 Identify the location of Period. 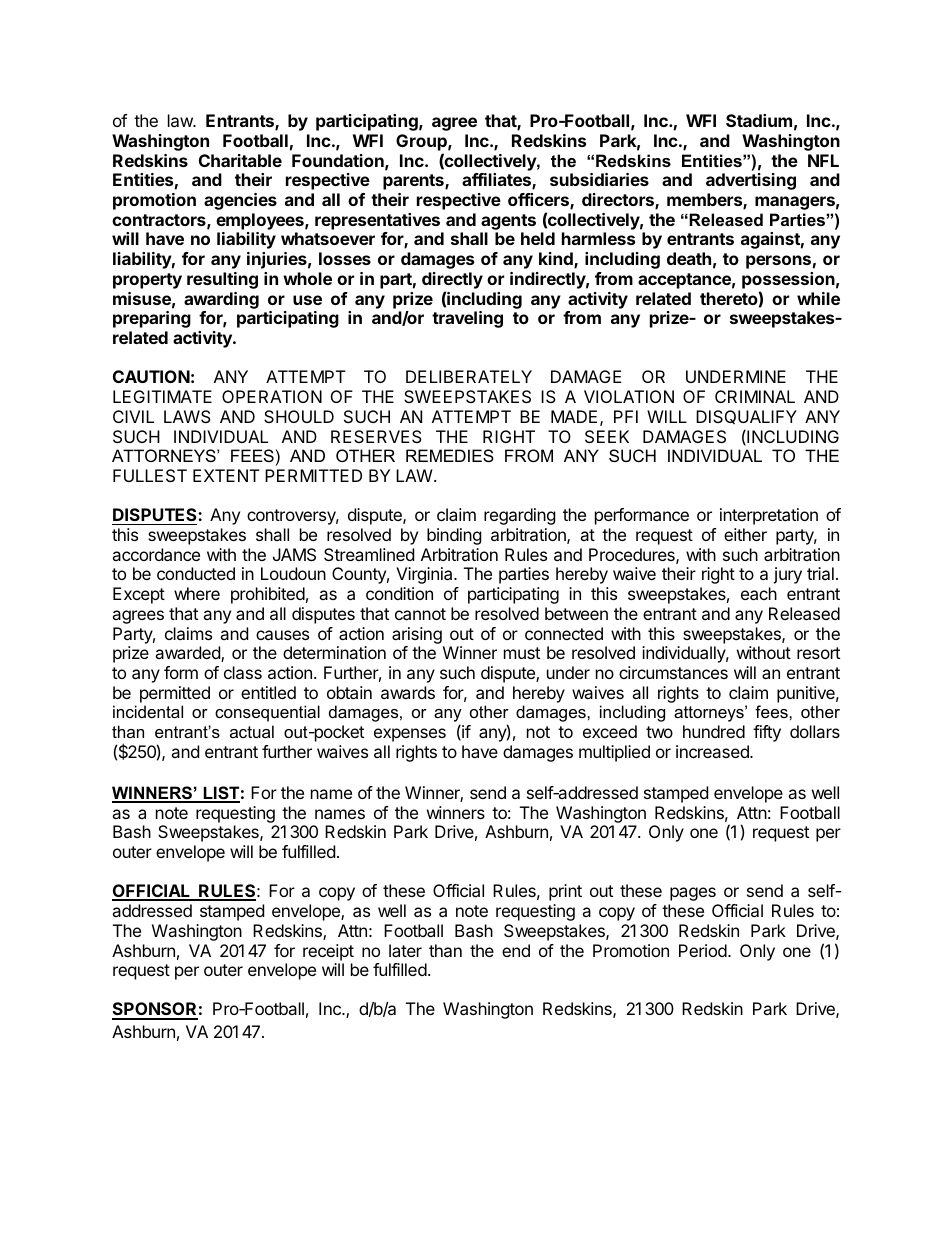
(704, 950).
